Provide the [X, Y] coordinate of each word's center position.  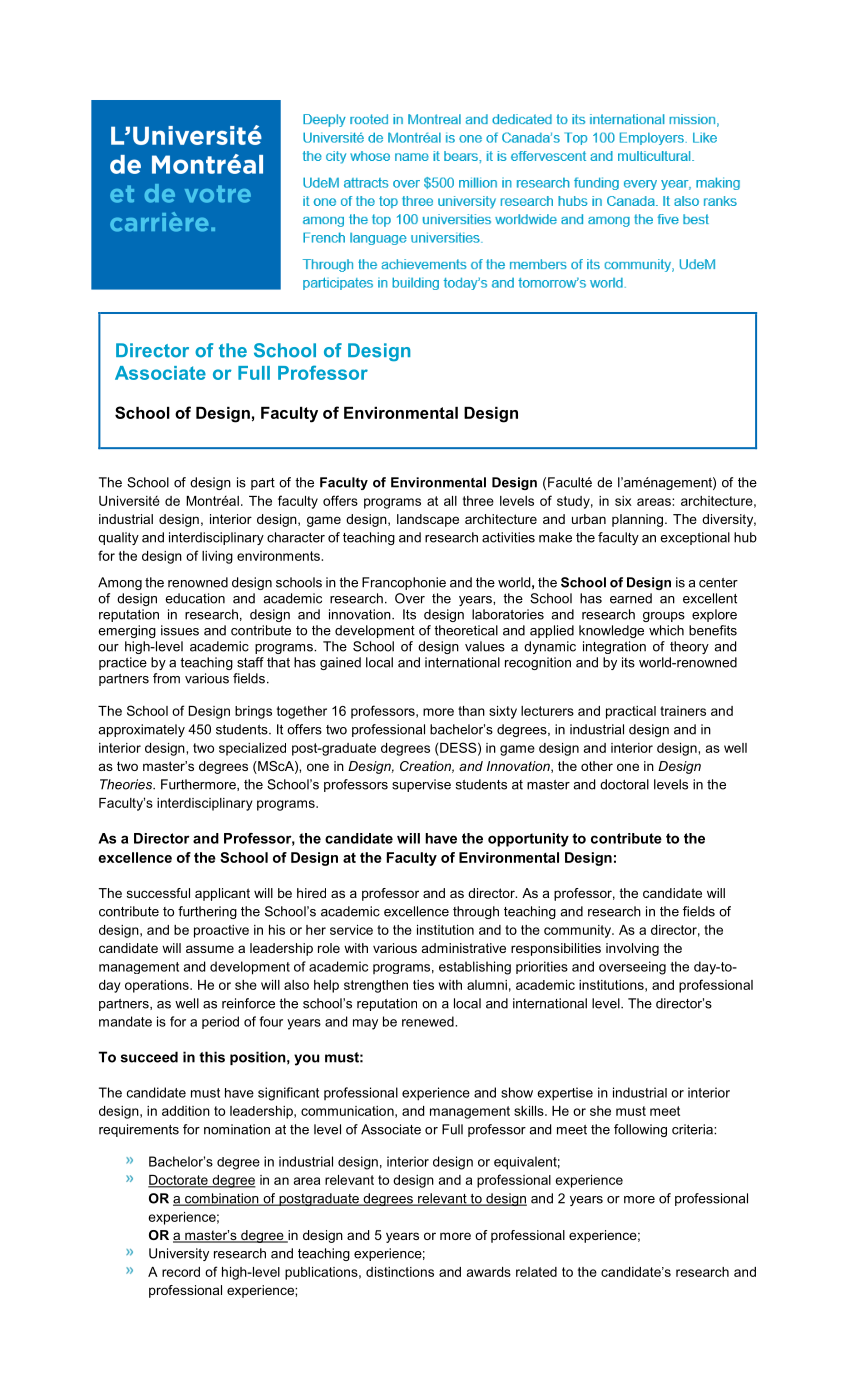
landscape [428, 520]
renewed [429, 1021]
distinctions [400, 1272]
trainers [683, 711]
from [166, 678]
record [181, 1272]
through [476, 912]
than [471, 711]
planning [639, 520]
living [217, 557]
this [212, 1057]
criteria [693, 1129]
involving [632, 949]
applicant [222, 894]
